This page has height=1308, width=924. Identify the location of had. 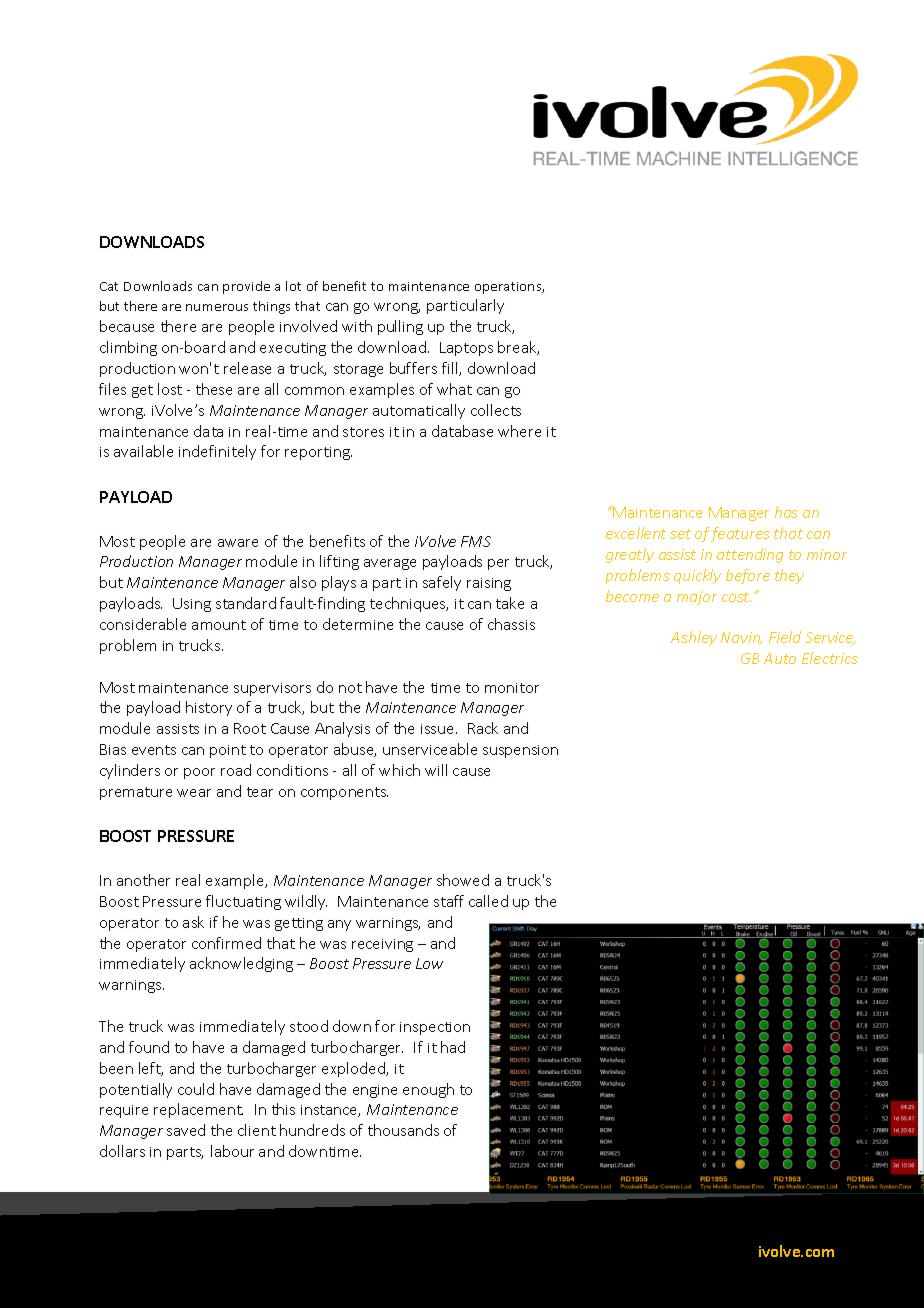
(453, 1047).
